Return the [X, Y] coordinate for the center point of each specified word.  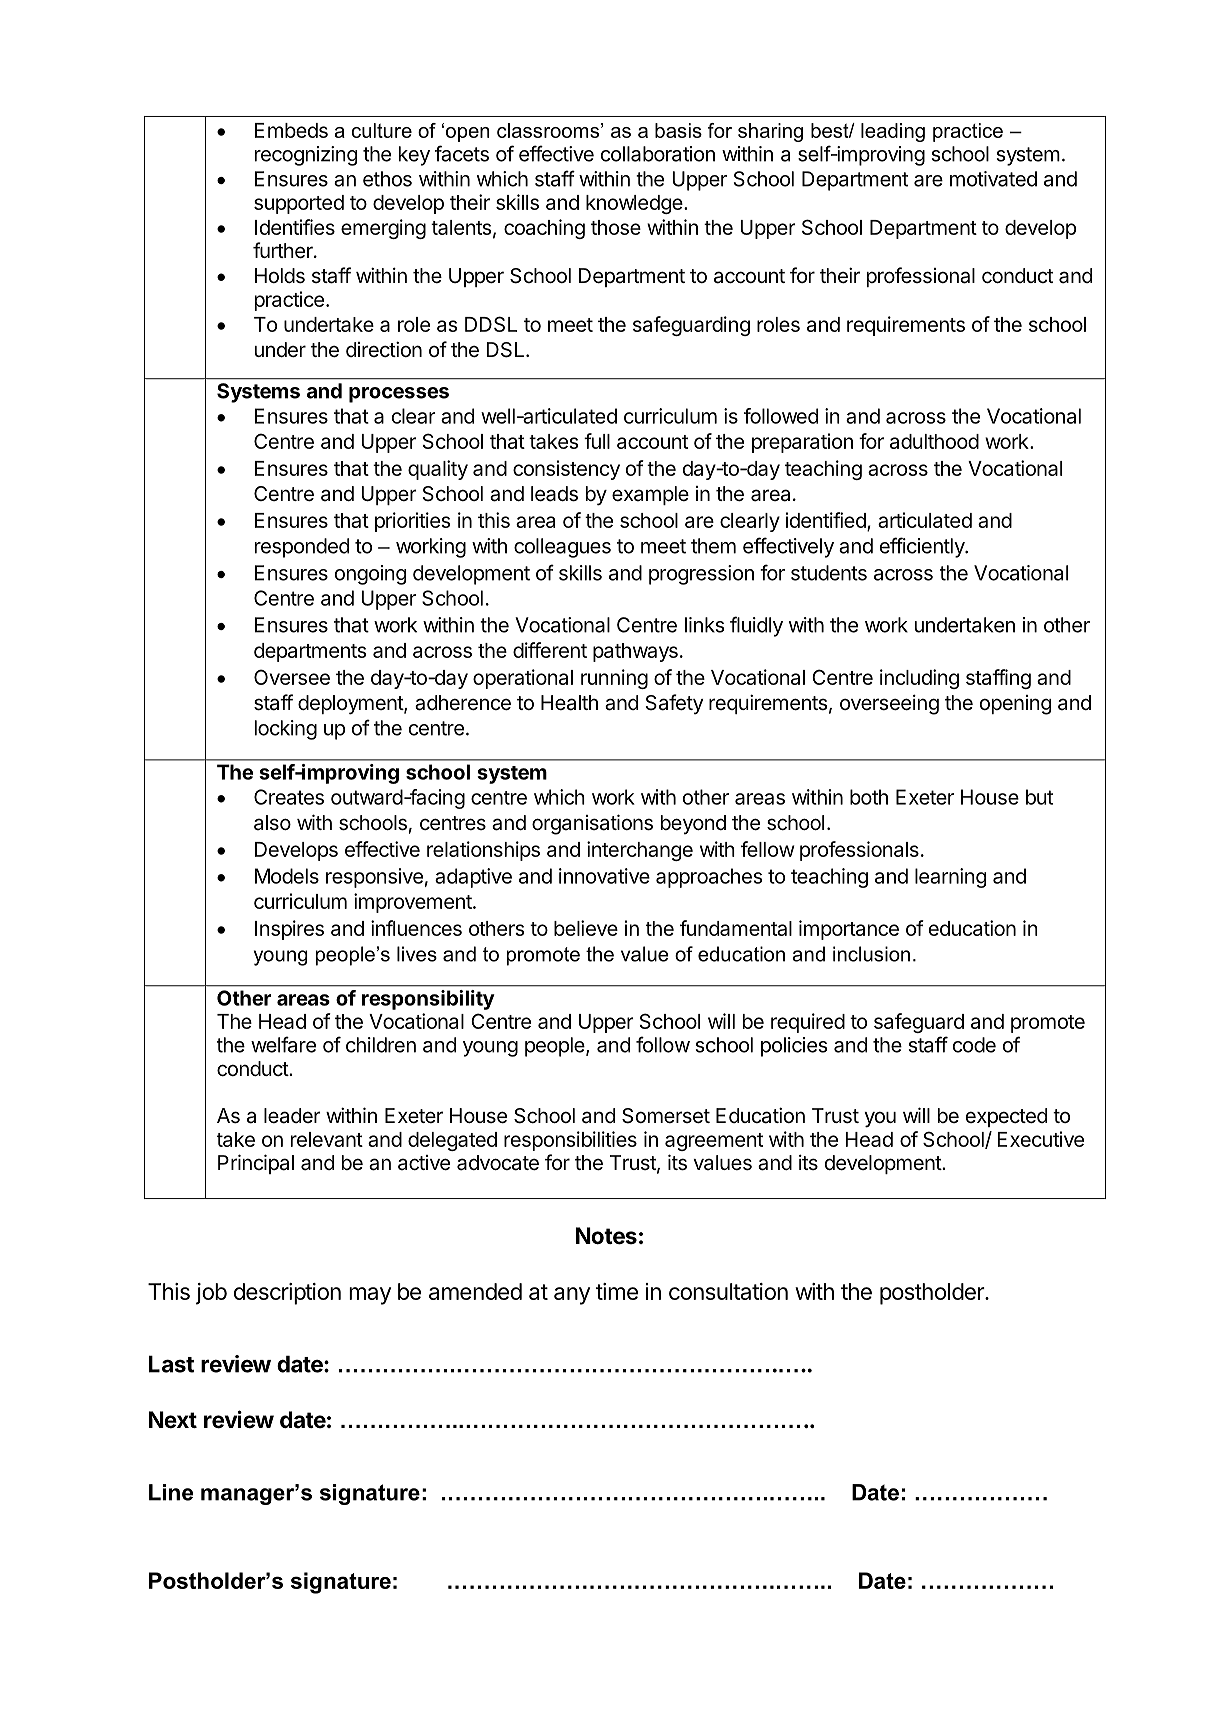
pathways [635, 652]
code [974, 1045]
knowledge [634, 204]
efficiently [923, 547]
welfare [283, 1044]
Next [173, 1420]
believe [586, 928]
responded [302, 548]
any [572, 1296]
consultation [728, 1291]
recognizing [306, 156]
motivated [993, 179]
